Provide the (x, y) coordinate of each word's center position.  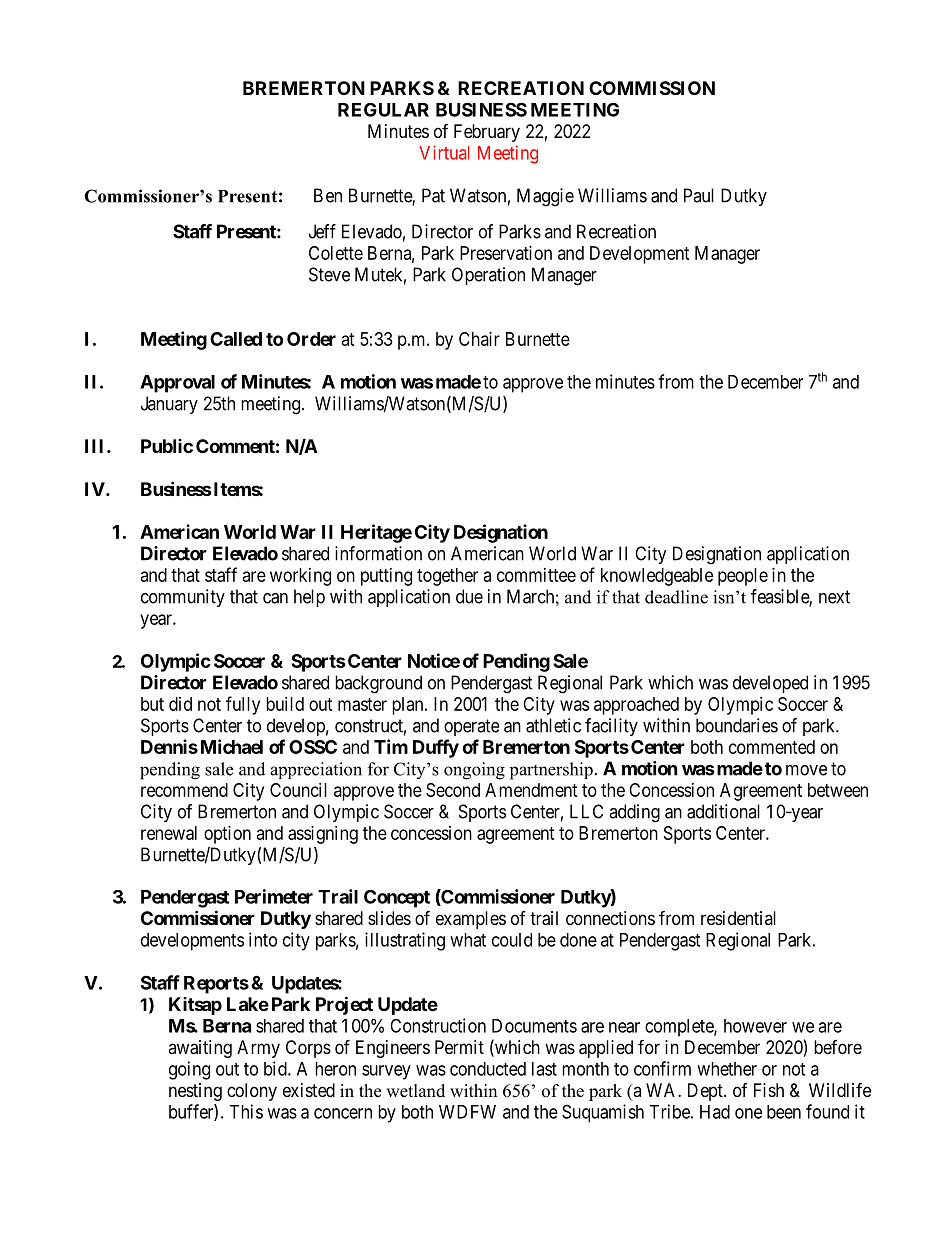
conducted (488, 1069)
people (743, 577)
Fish (769, 1090)
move (806, 770)
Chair (479, 339)
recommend (184, 790)
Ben (328, 195)
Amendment (531, 790)
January (169, 405)
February (487, 133)
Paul (699, 195)
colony (252, 1092)
